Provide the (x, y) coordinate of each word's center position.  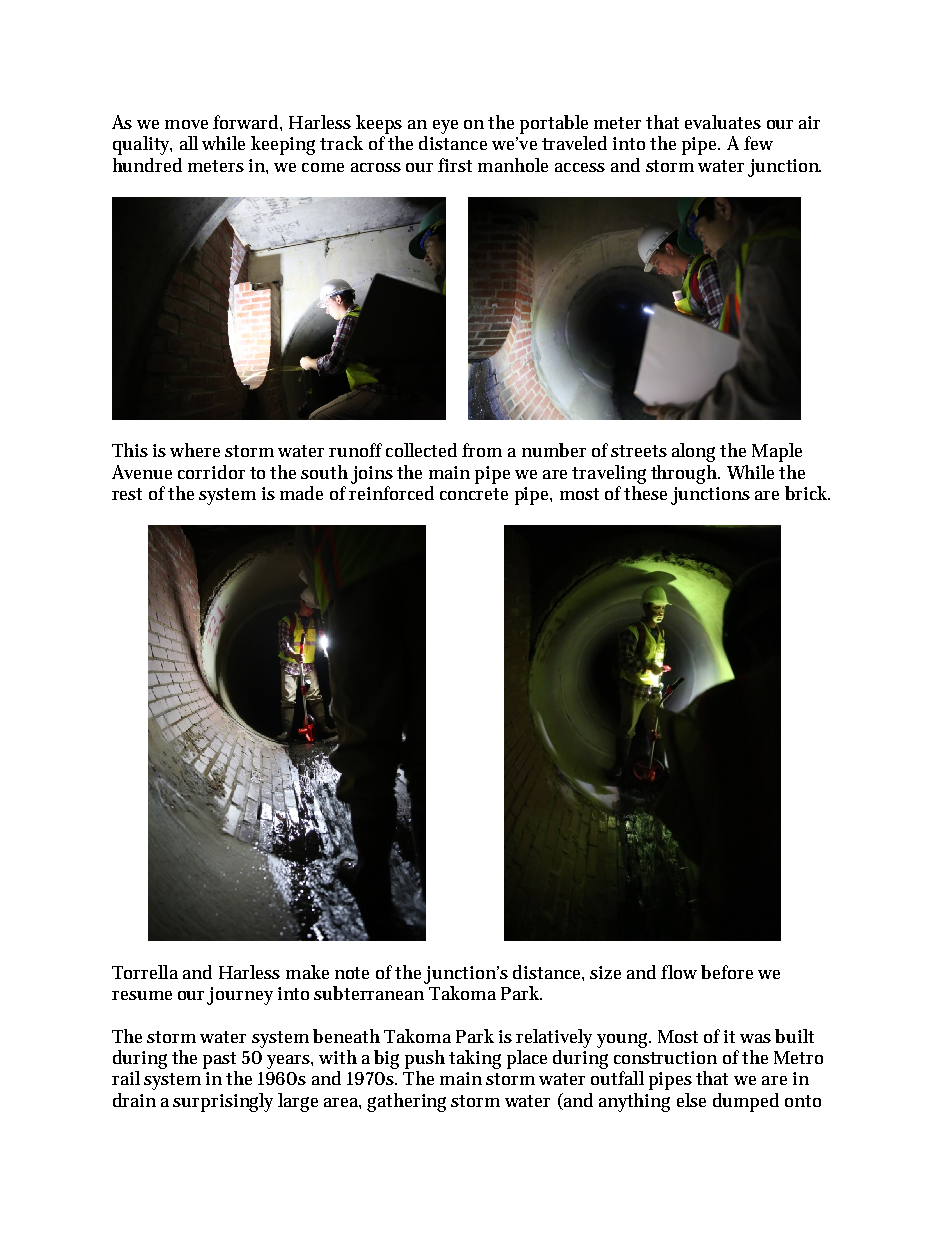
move (186, 124)
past (219, 1060)
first (455, 165)
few (758, 143)
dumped (746, 1102)
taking (475, 1059)
